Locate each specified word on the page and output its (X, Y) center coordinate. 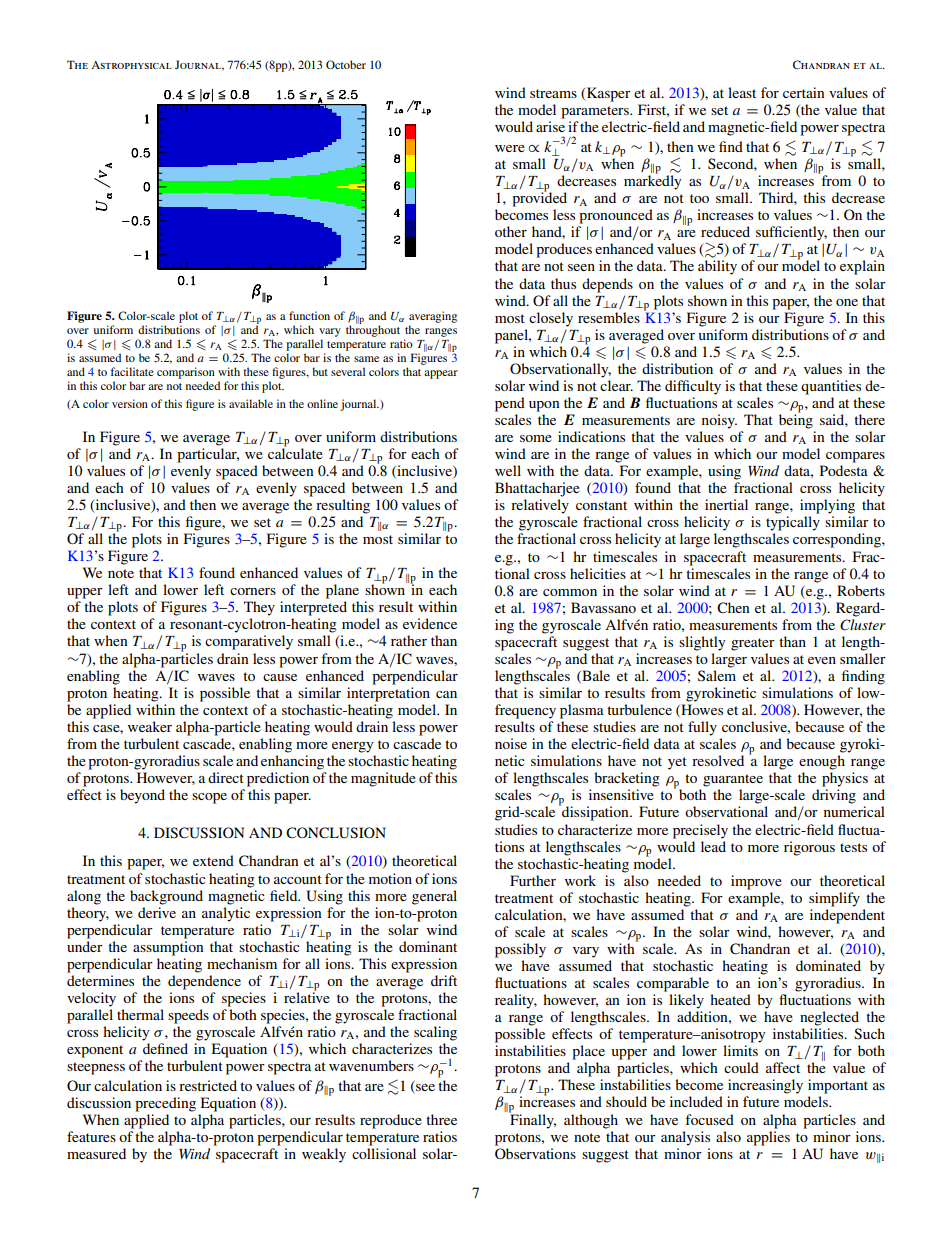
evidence (430, 623)
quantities (831, 387)
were (510, 148)
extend (213, 860)
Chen (733, 608)
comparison (186, 373)
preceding (165, 1104)
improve (756, 882)
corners (253, 591)
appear (441, 374)
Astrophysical (131, 65)
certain (804, 92)
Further (533, 880)
